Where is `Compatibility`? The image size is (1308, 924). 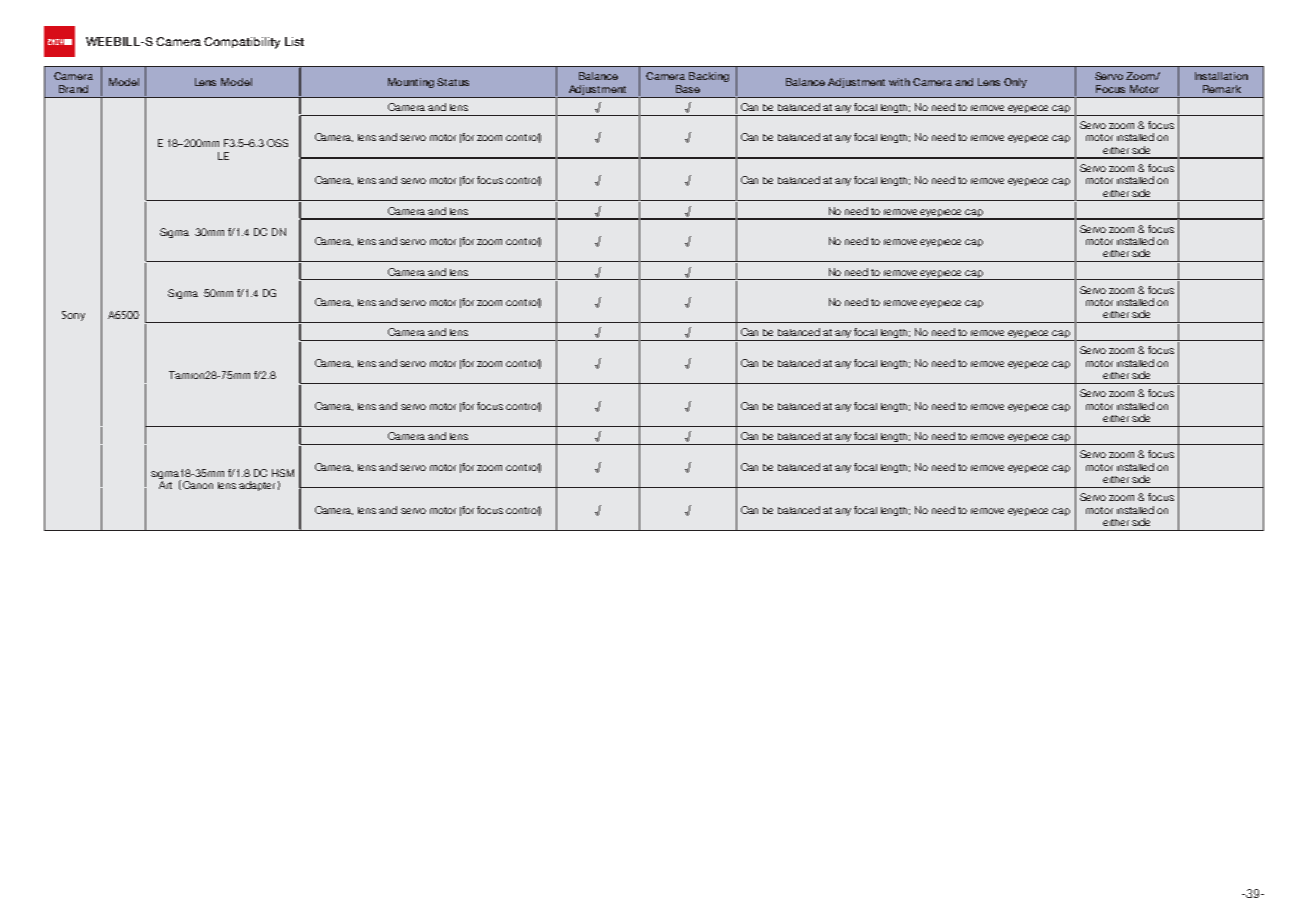
Compatibility is located at coordinates (242, 43).
